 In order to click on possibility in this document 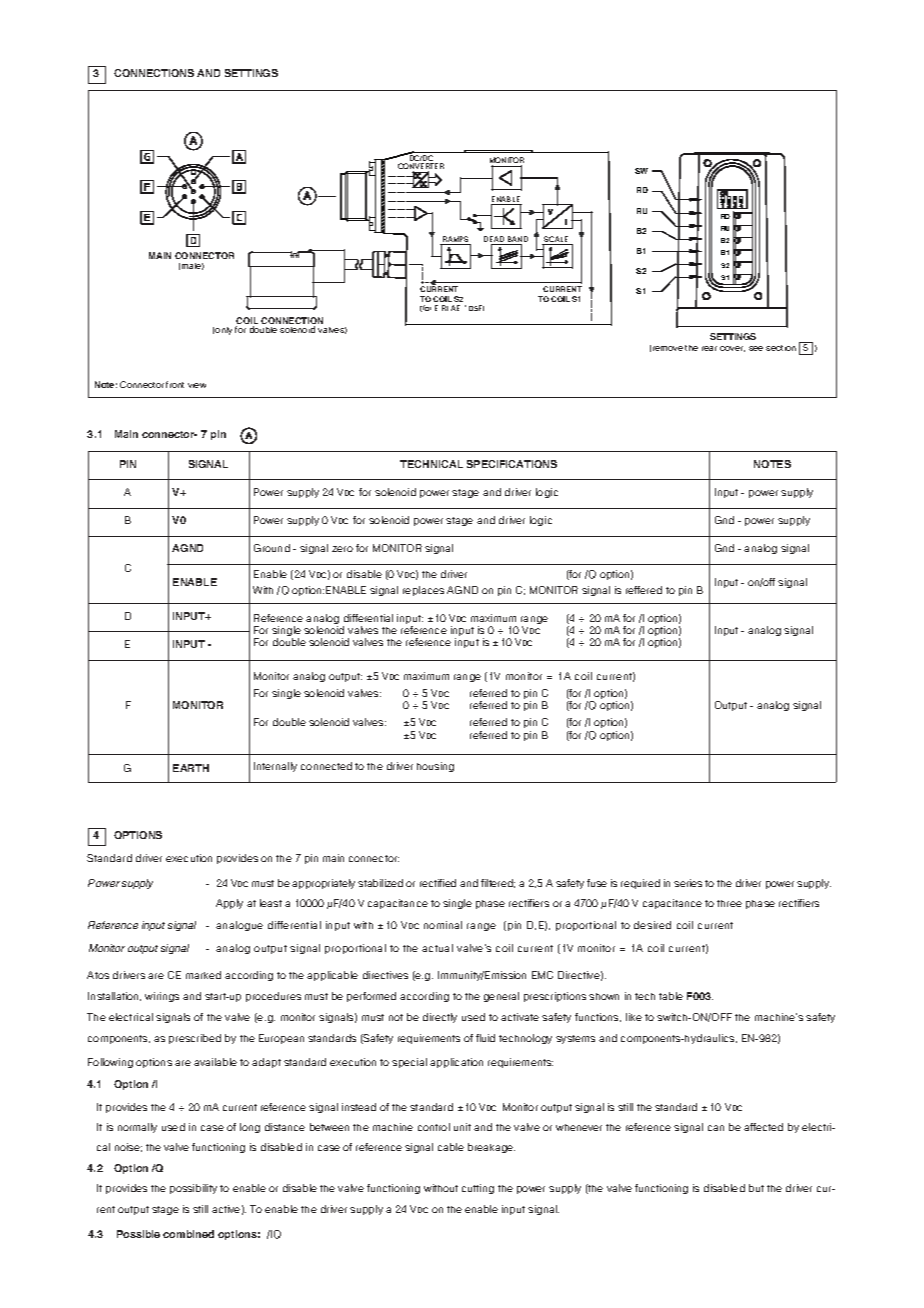, I will do `click(193, 1189)`.
